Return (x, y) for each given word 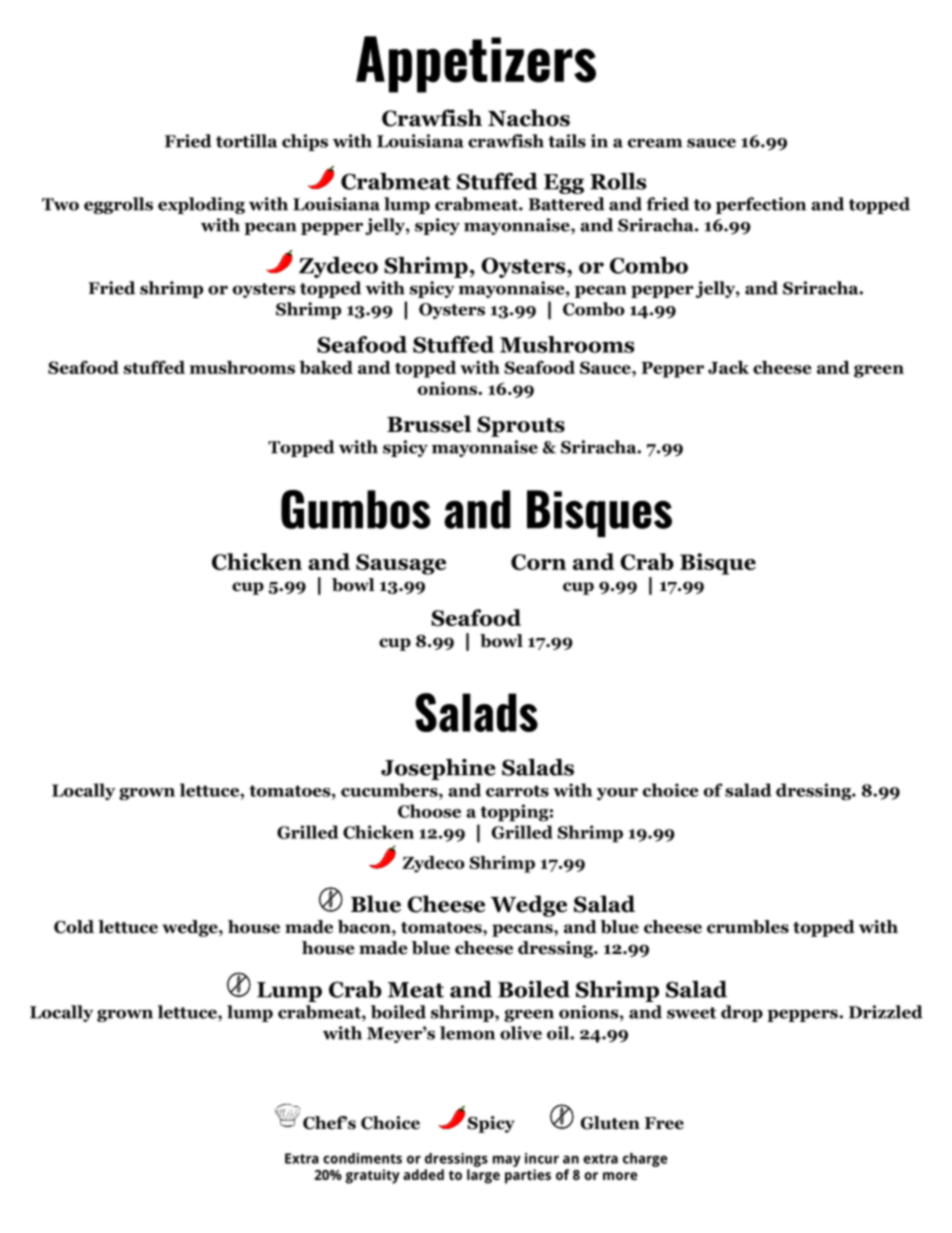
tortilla (246, 141)
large (483, 1176)
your (617, 794)
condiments (362, 1158)
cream (655, 143)
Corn (538, 562)
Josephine (438, 769)
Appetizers (476, 64)
